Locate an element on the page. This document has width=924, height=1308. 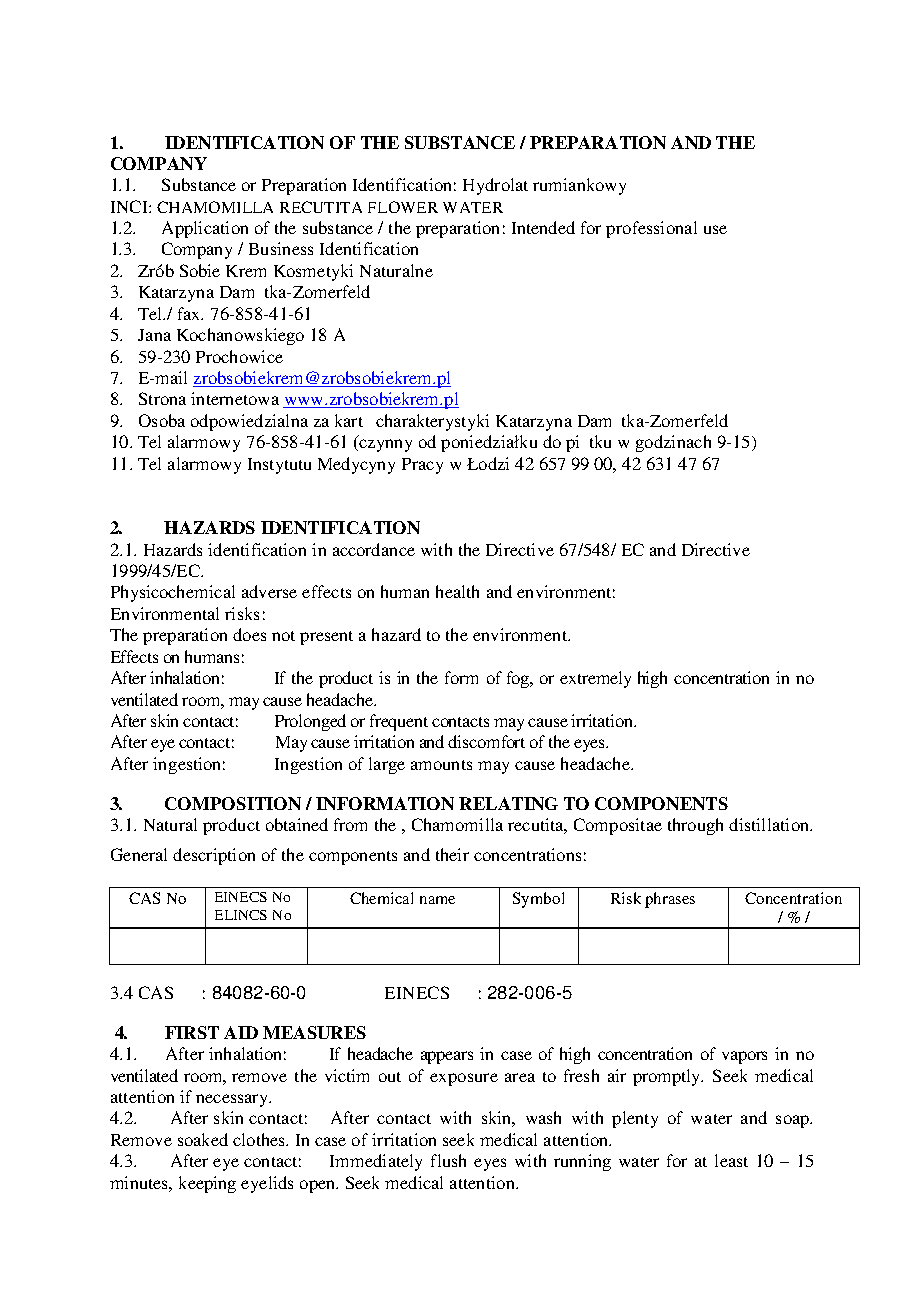
fog is located at coordinates (519, 679).
